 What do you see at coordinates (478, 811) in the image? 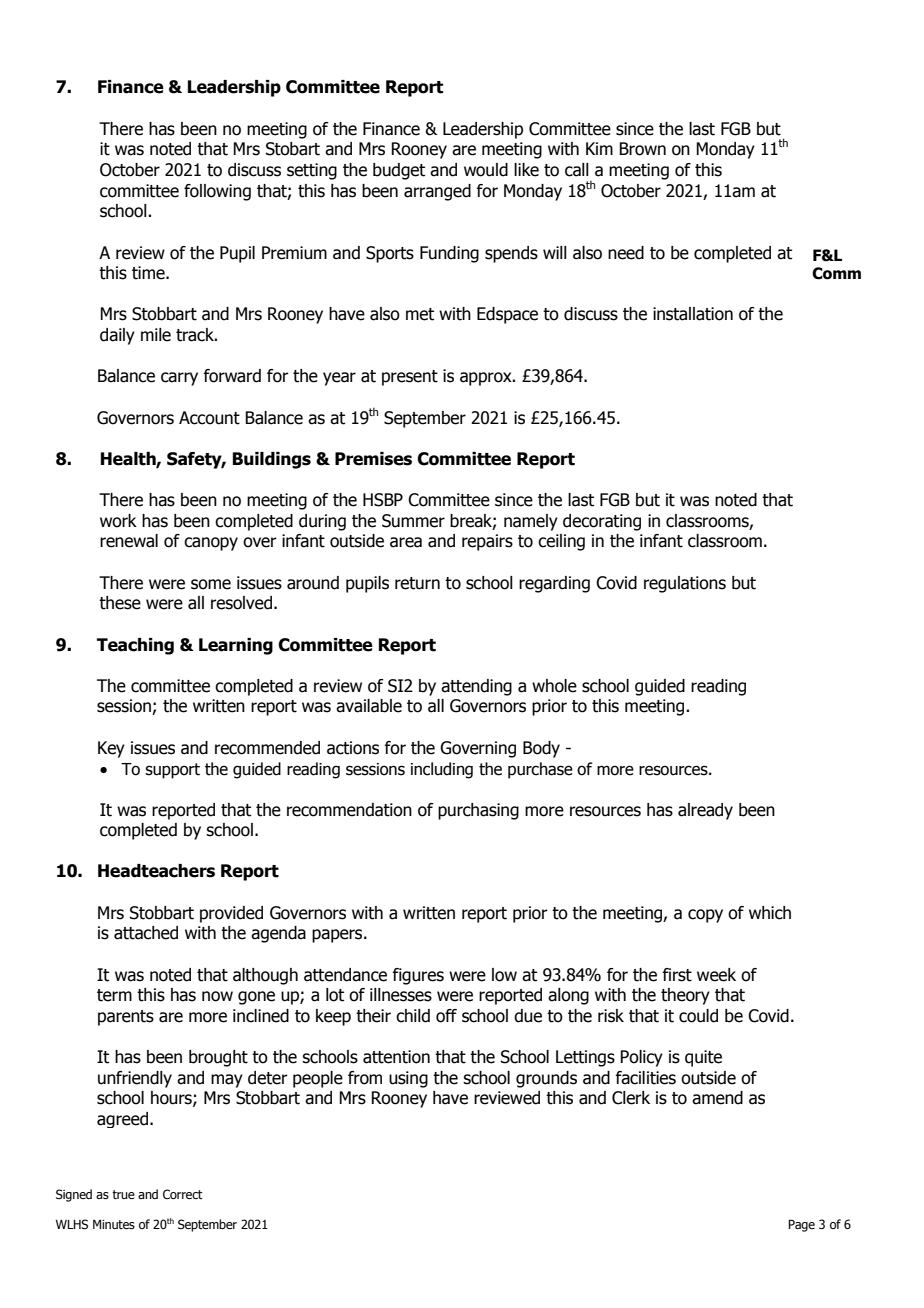
I see `purchasing` at bounding box center [478, 811].
